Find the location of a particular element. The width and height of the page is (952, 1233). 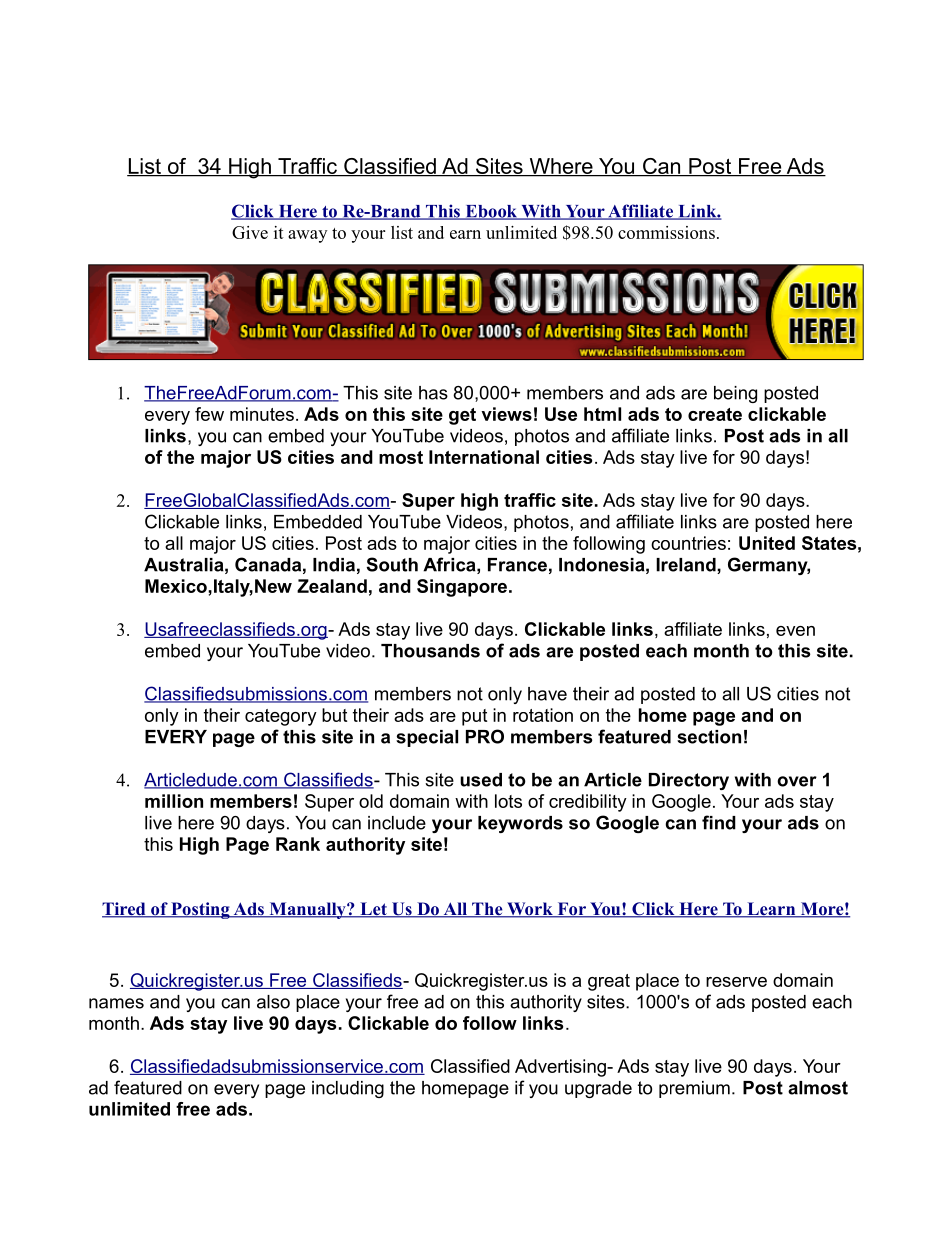

Ebook is located at coordinates (491, 212).
